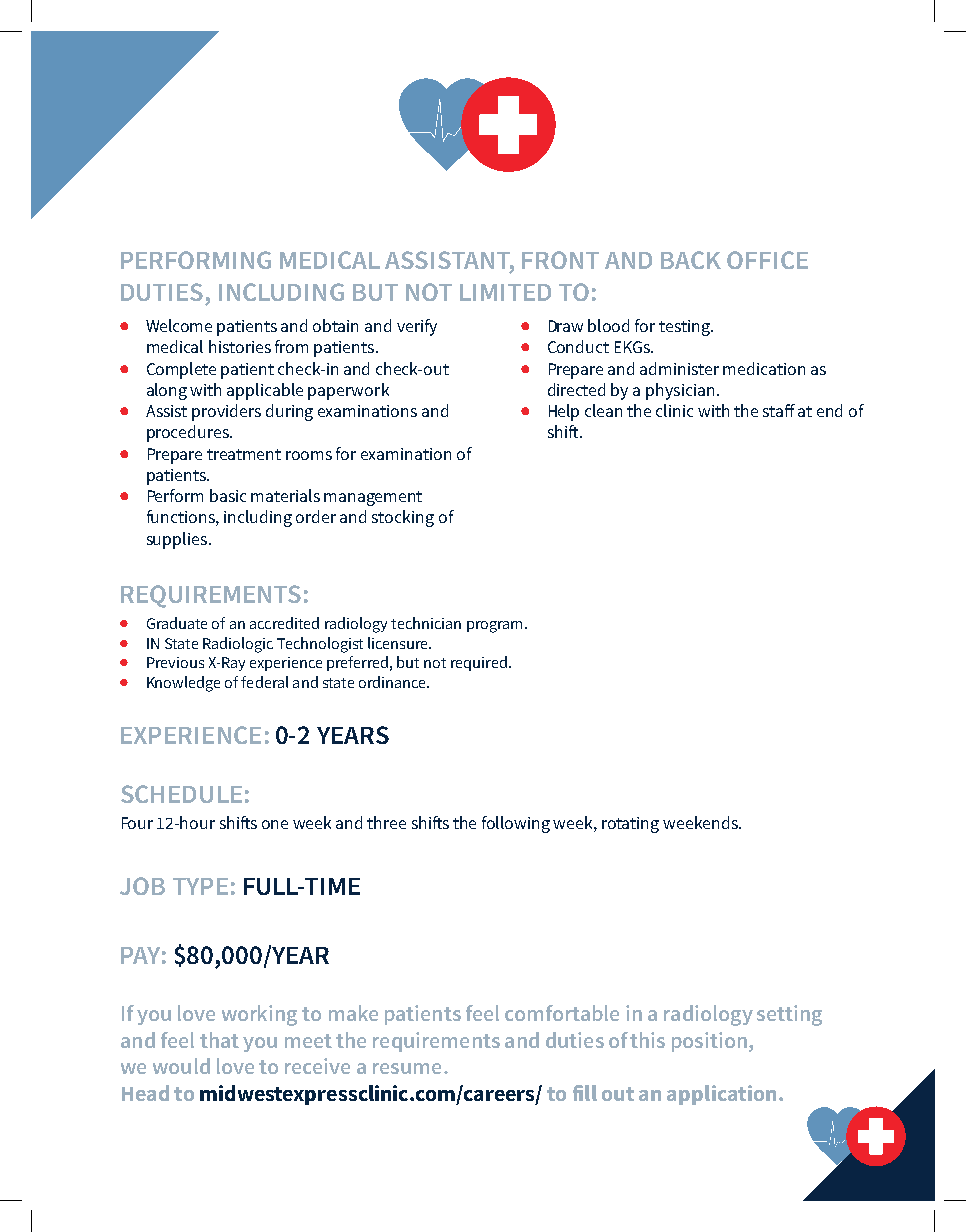 The height and width of the screenshot is (1232, 966). Describe the element at coordinates (516, 824) in the screenshot. I see `following` at that location.
